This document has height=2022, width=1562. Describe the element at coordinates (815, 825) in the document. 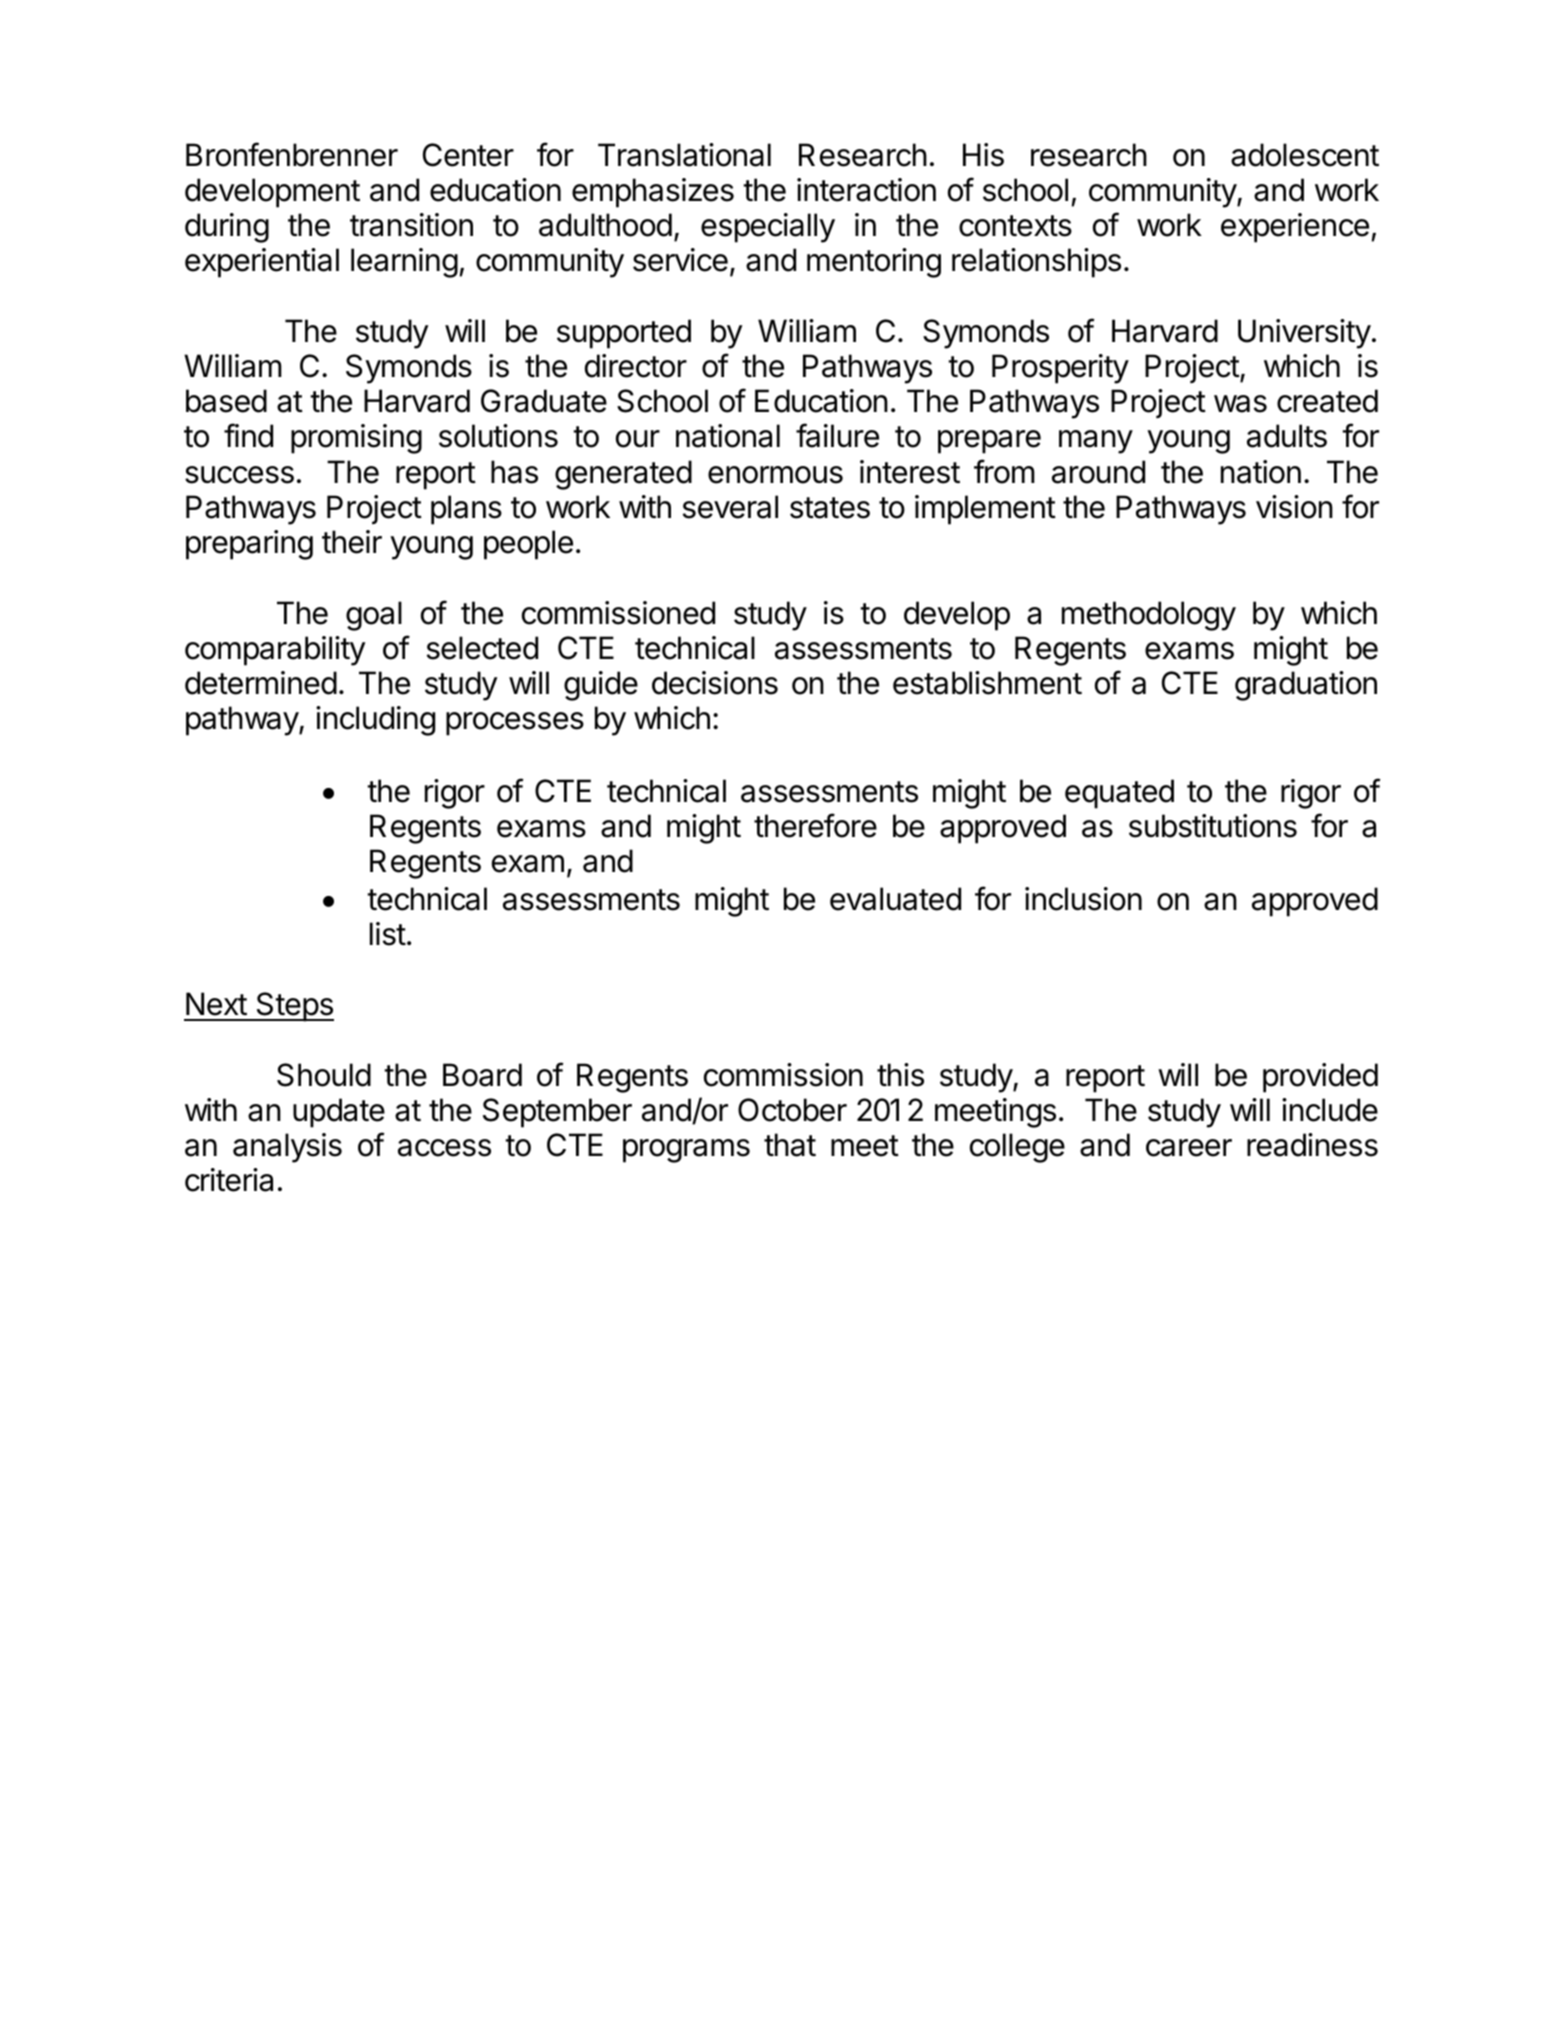

I see `therefore` at that location.
